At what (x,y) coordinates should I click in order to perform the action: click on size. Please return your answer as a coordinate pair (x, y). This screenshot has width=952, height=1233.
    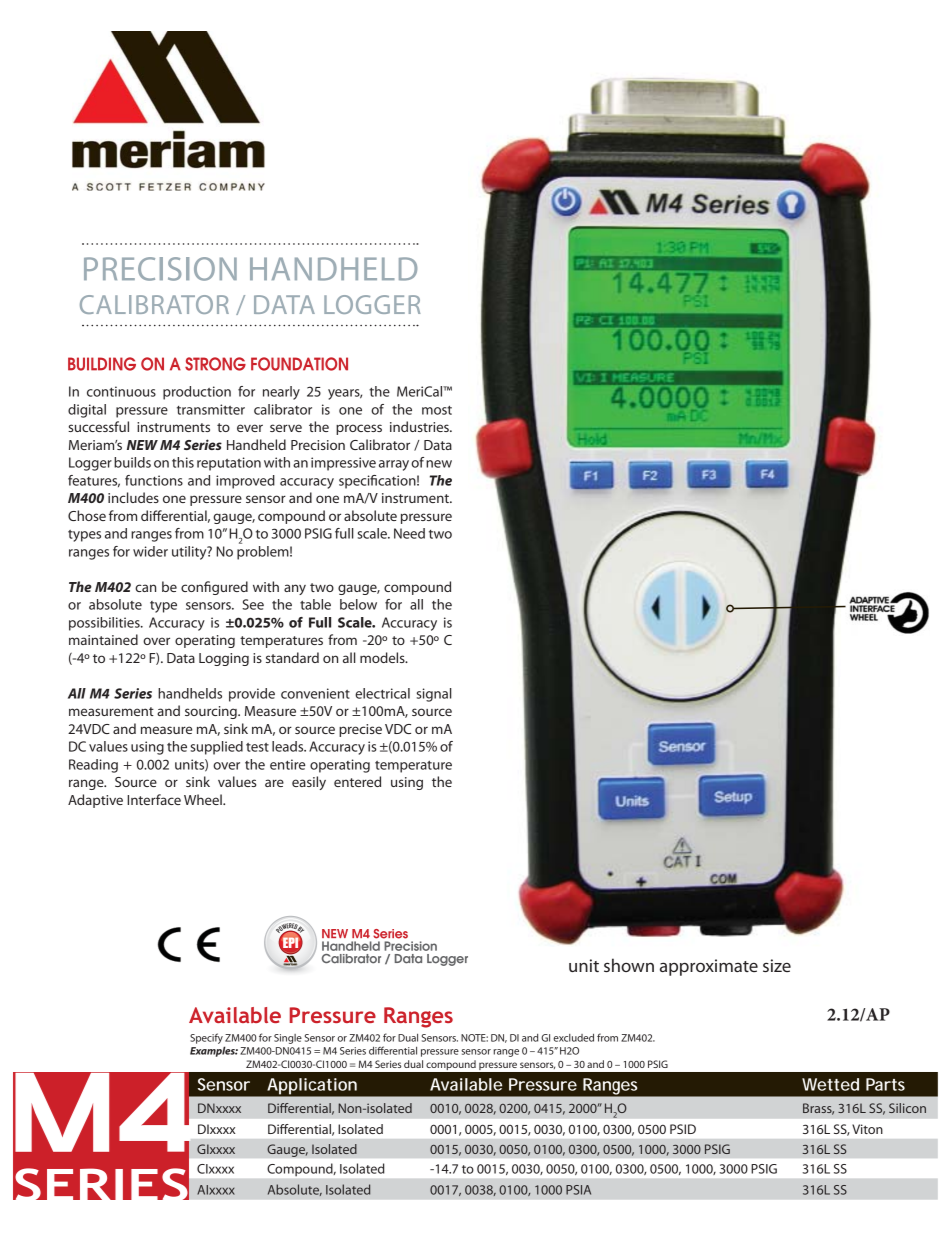
    Looking at the image, I should click on (777, 965).
